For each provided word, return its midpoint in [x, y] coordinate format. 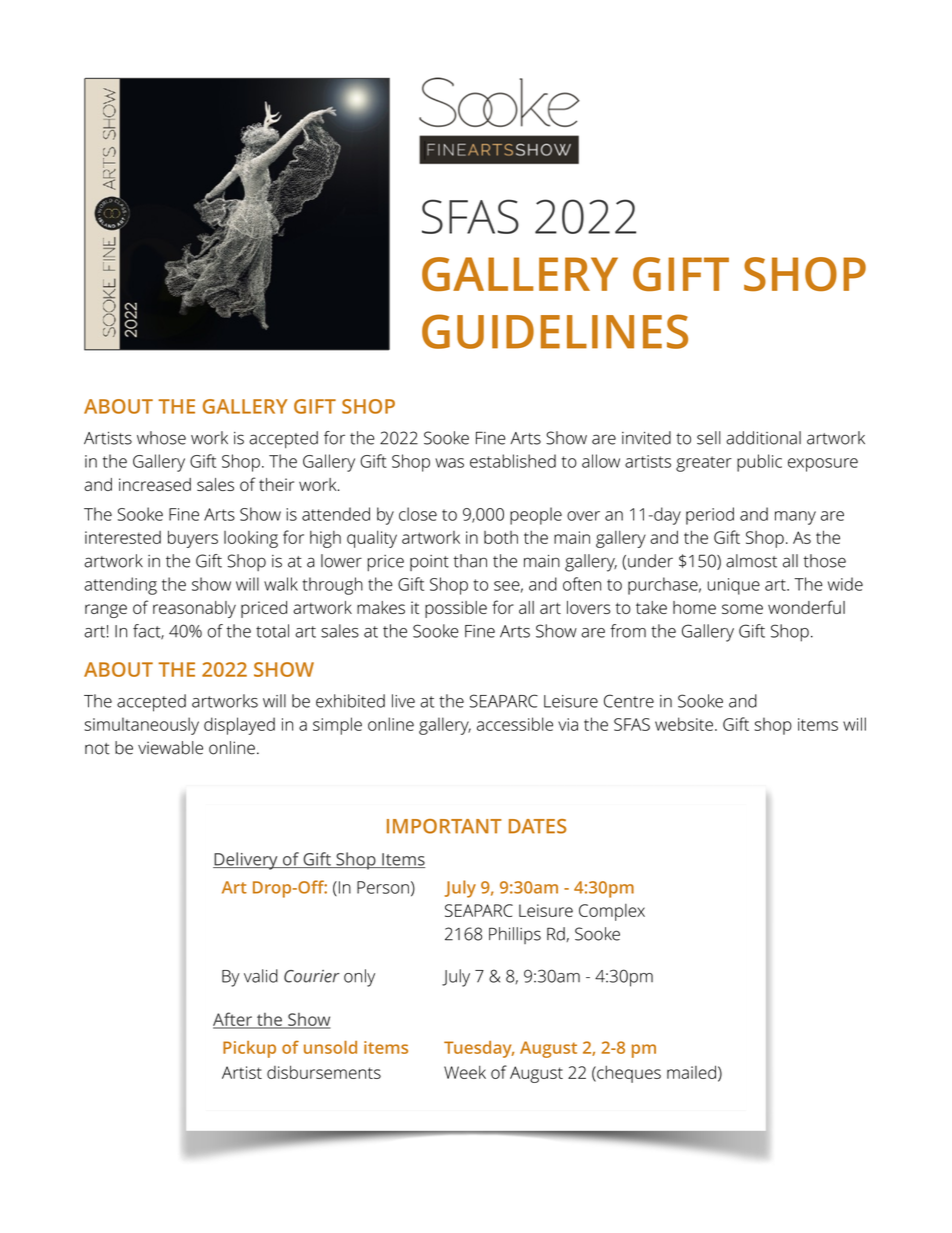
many [795, 518]
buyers [193, 539]
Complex [612, 912]
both [501, 537]
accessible [515, 724]
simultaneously [141, 726]
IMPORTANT [444, 826]
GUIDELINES [555, 331]
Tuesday [479, 1049]
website [684, 724]
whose [161, 438]
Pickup [249, 1049]
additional [763, 438]
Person [383, 887]
